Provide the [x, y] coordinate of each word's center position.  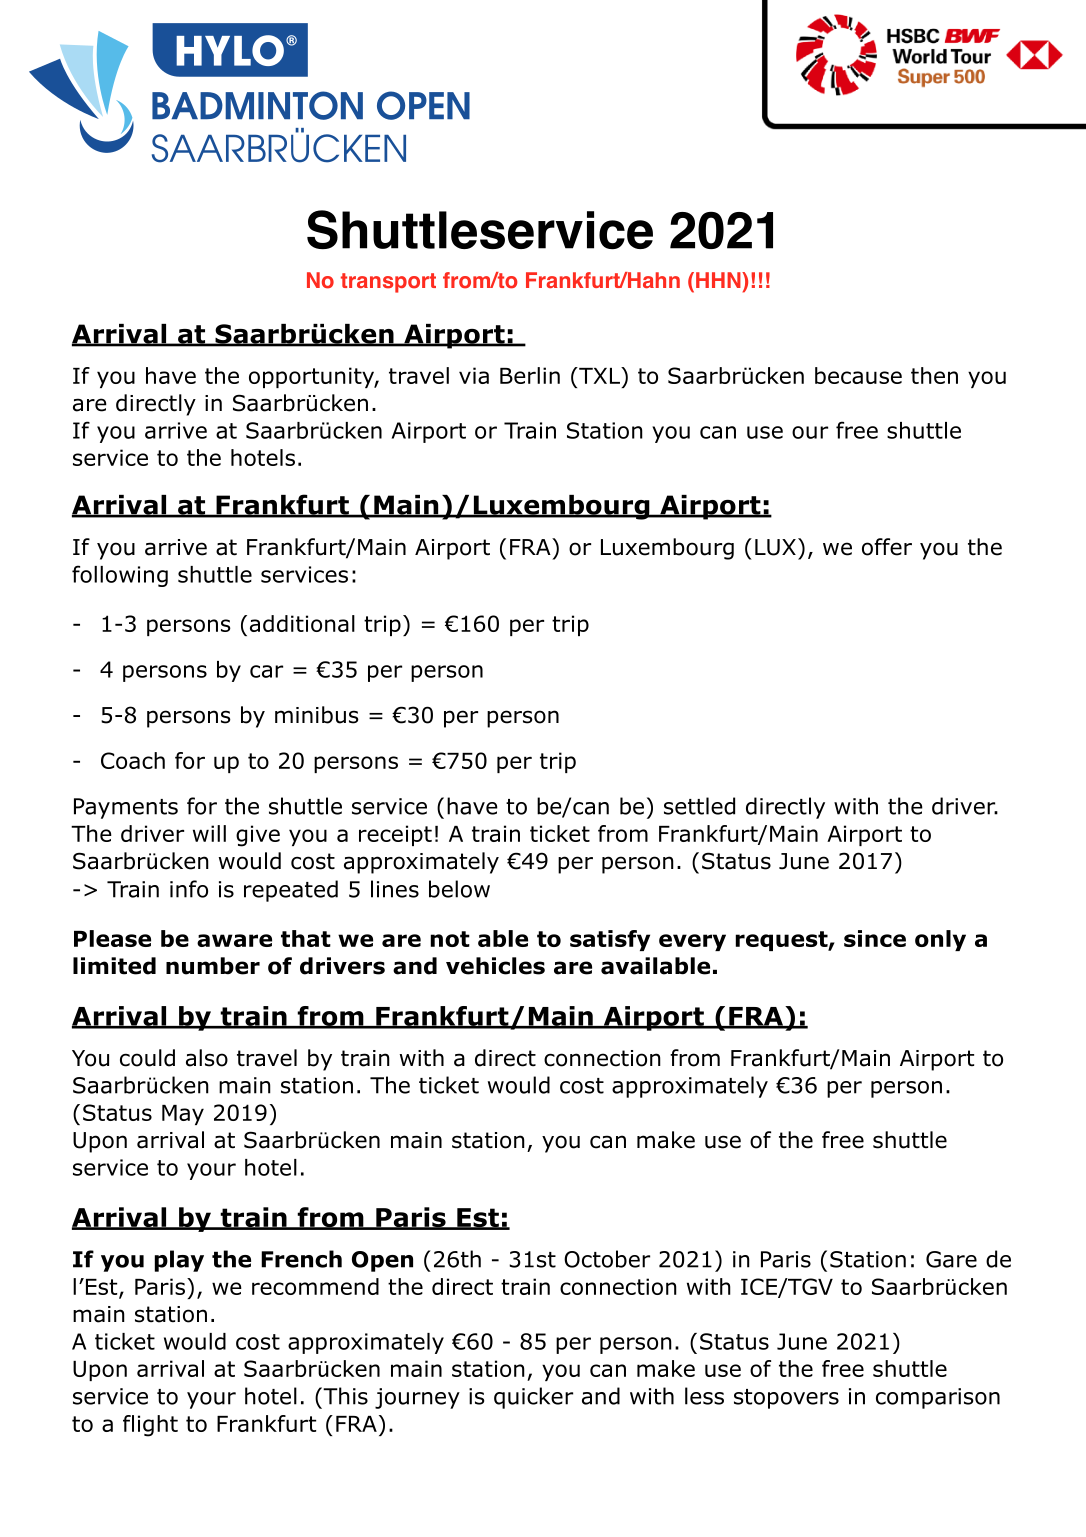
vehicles [495, 966]
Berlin [530, 375]
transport [388, 283]
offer [887, 547]
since [875, 938]
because [858, 375]
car [266, 671]
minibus [317, 715]
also [207, 1058]
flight [150, 1426]
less [704, 1396]
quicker [533, 1398]
